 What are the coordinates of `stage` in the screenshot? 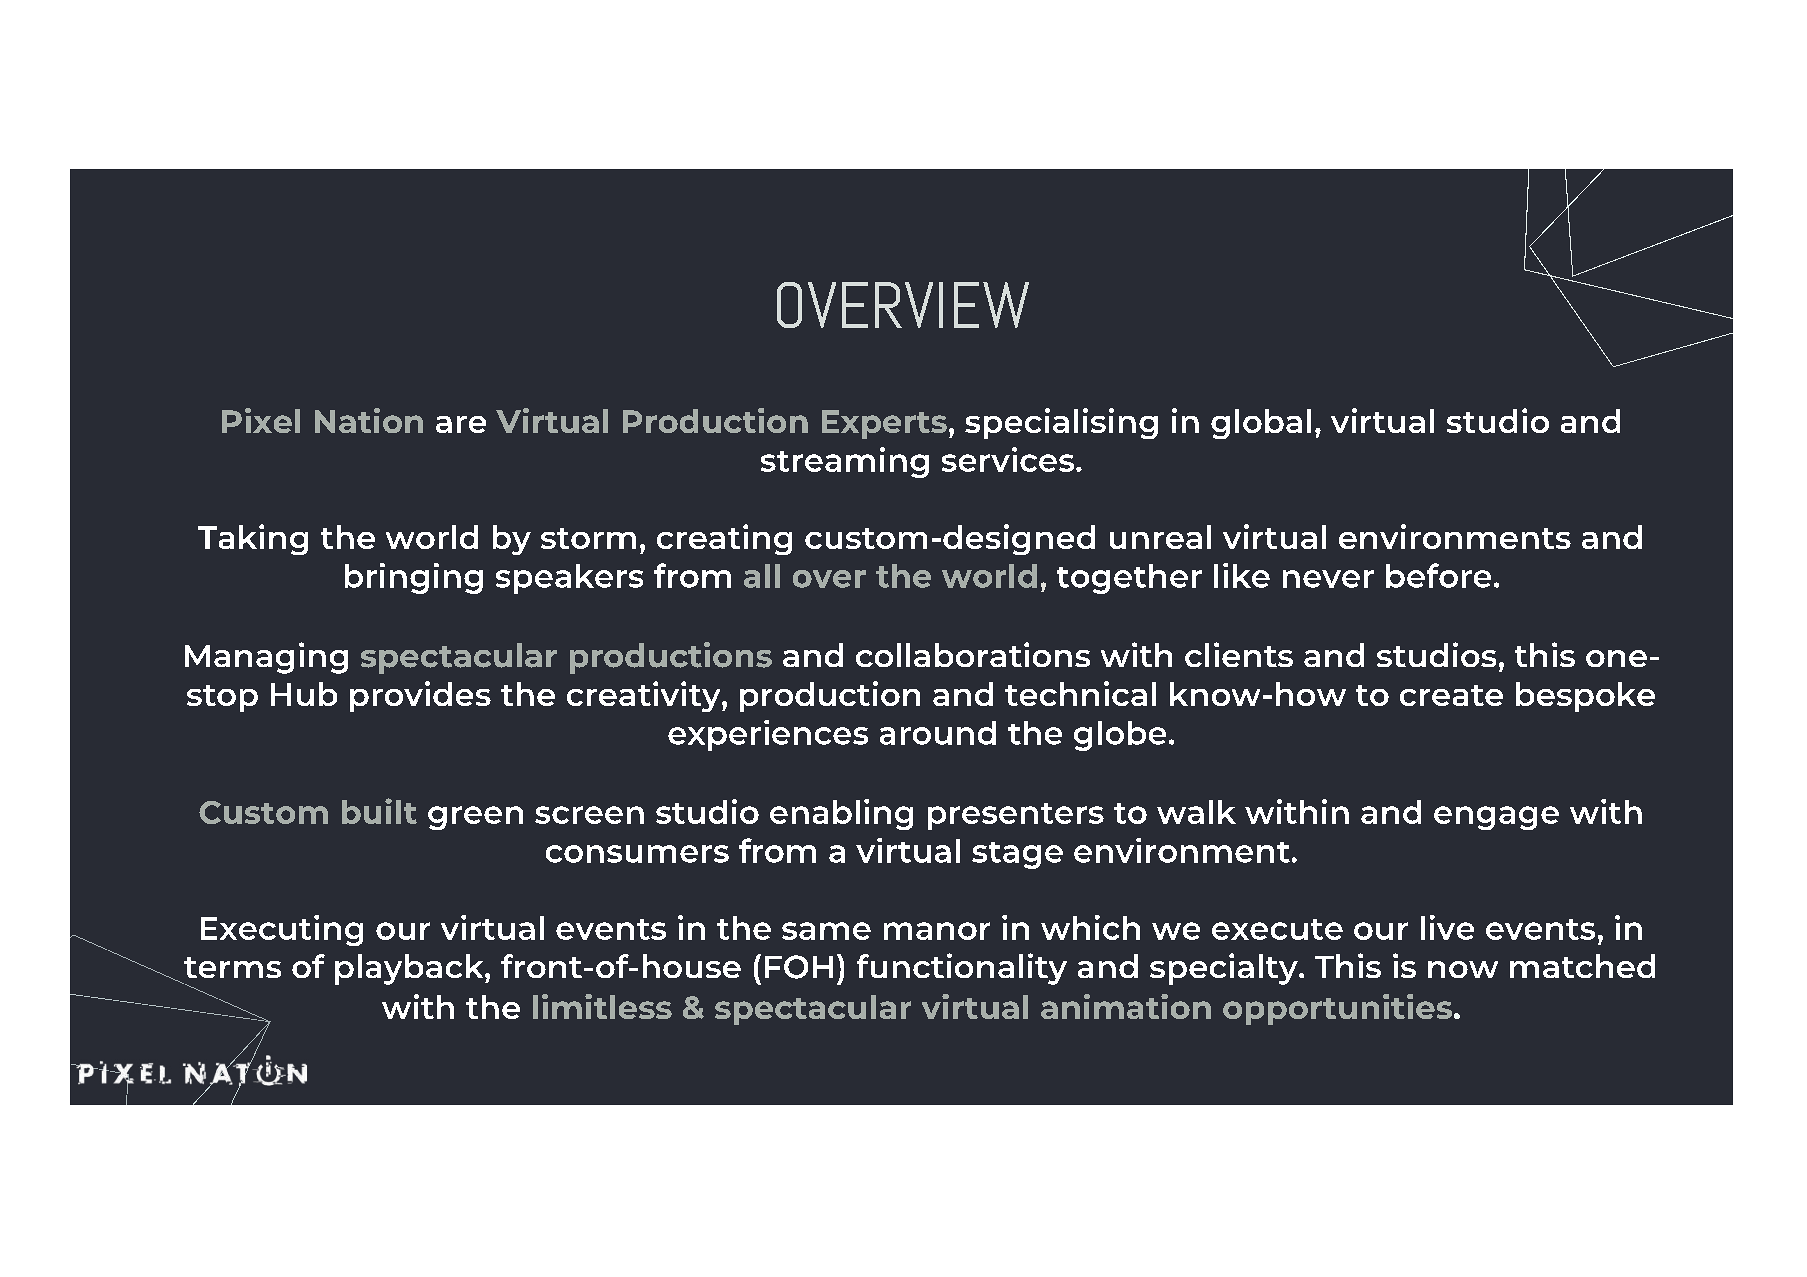 It's located at (1017, 855).
